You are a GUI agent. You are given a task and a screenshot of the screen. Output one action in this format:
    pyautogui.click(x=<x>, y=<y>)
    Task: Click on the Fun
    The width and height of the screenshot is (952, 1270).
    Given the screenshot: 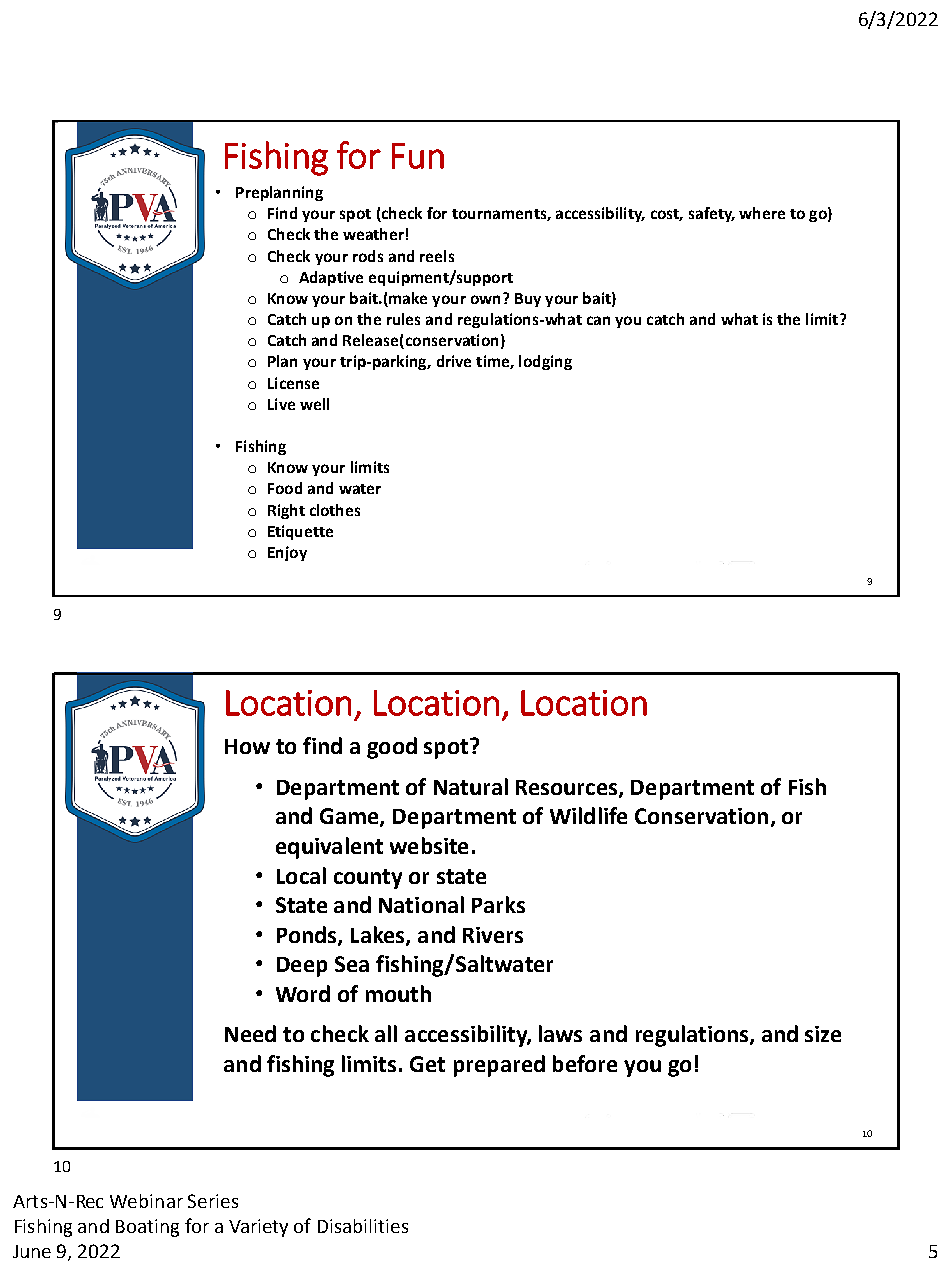 What is the action you would take?
    pyautogui.click(x=418, y=156)
